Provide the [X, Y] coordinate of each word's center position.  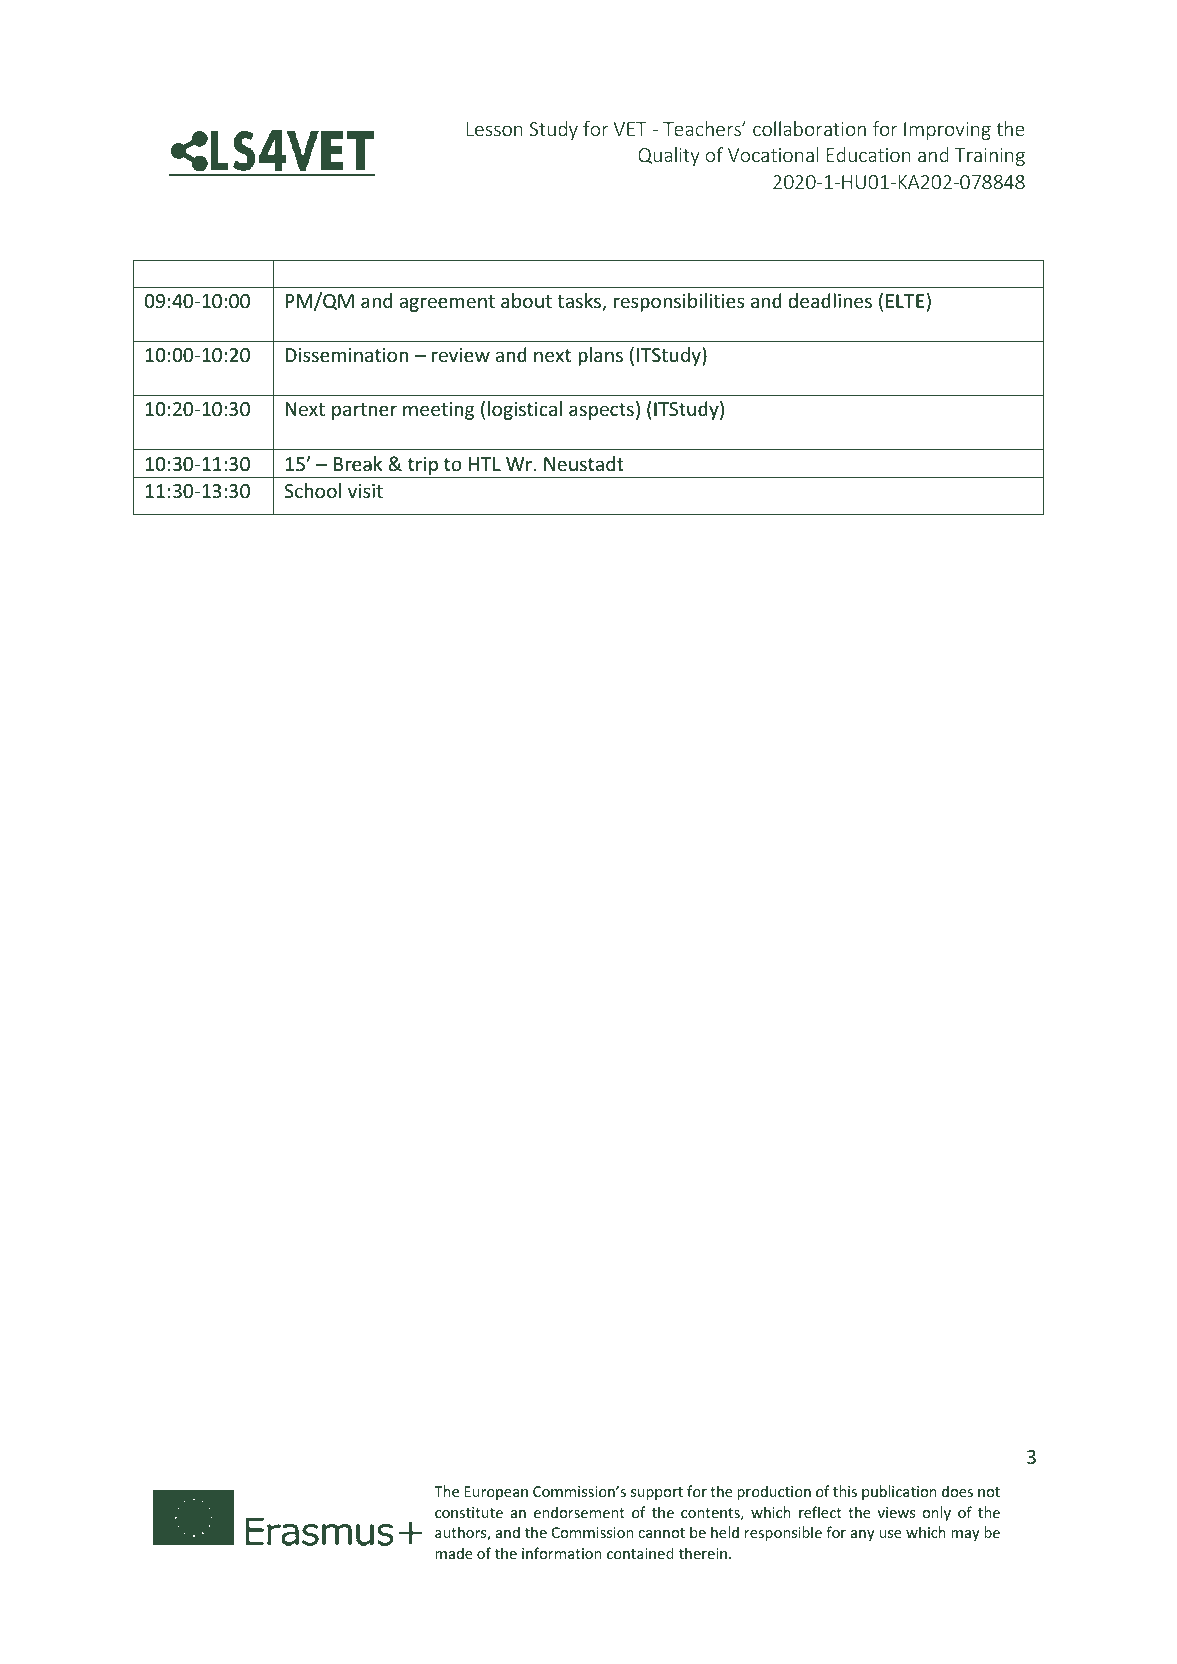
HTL [485, 464]
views [896, 1512]
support [657, 1493]
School [312, 490]
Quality [669, 156]
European [496, 1493]
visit [365, 491]
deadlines [830, 300]
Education [869, 154]
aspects [601, 411]
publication [899, 1492]
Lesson [494, 129]
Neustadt [584, 463]
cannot [661, 1533]
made [454, 1553]
